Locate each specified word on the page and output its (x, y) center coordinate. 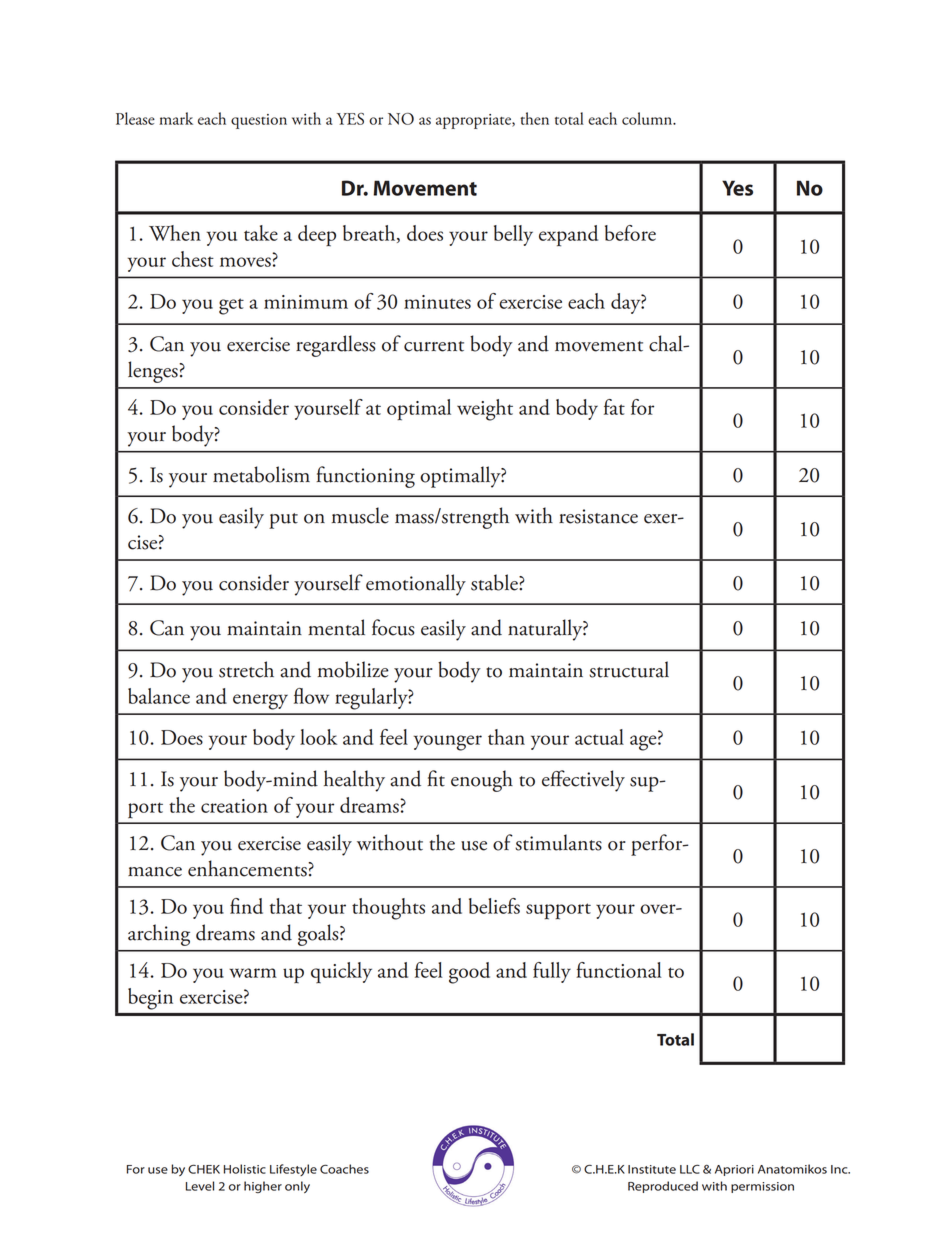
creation (234, 806)
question (259, 121)
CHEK (204, 1169)
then (534, 118)
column (648, 118)
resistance (598, 516)
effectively (583, 781)
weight (485, 410)
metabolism (261, 474)
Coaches (344, 1169)
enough (482, 781)
